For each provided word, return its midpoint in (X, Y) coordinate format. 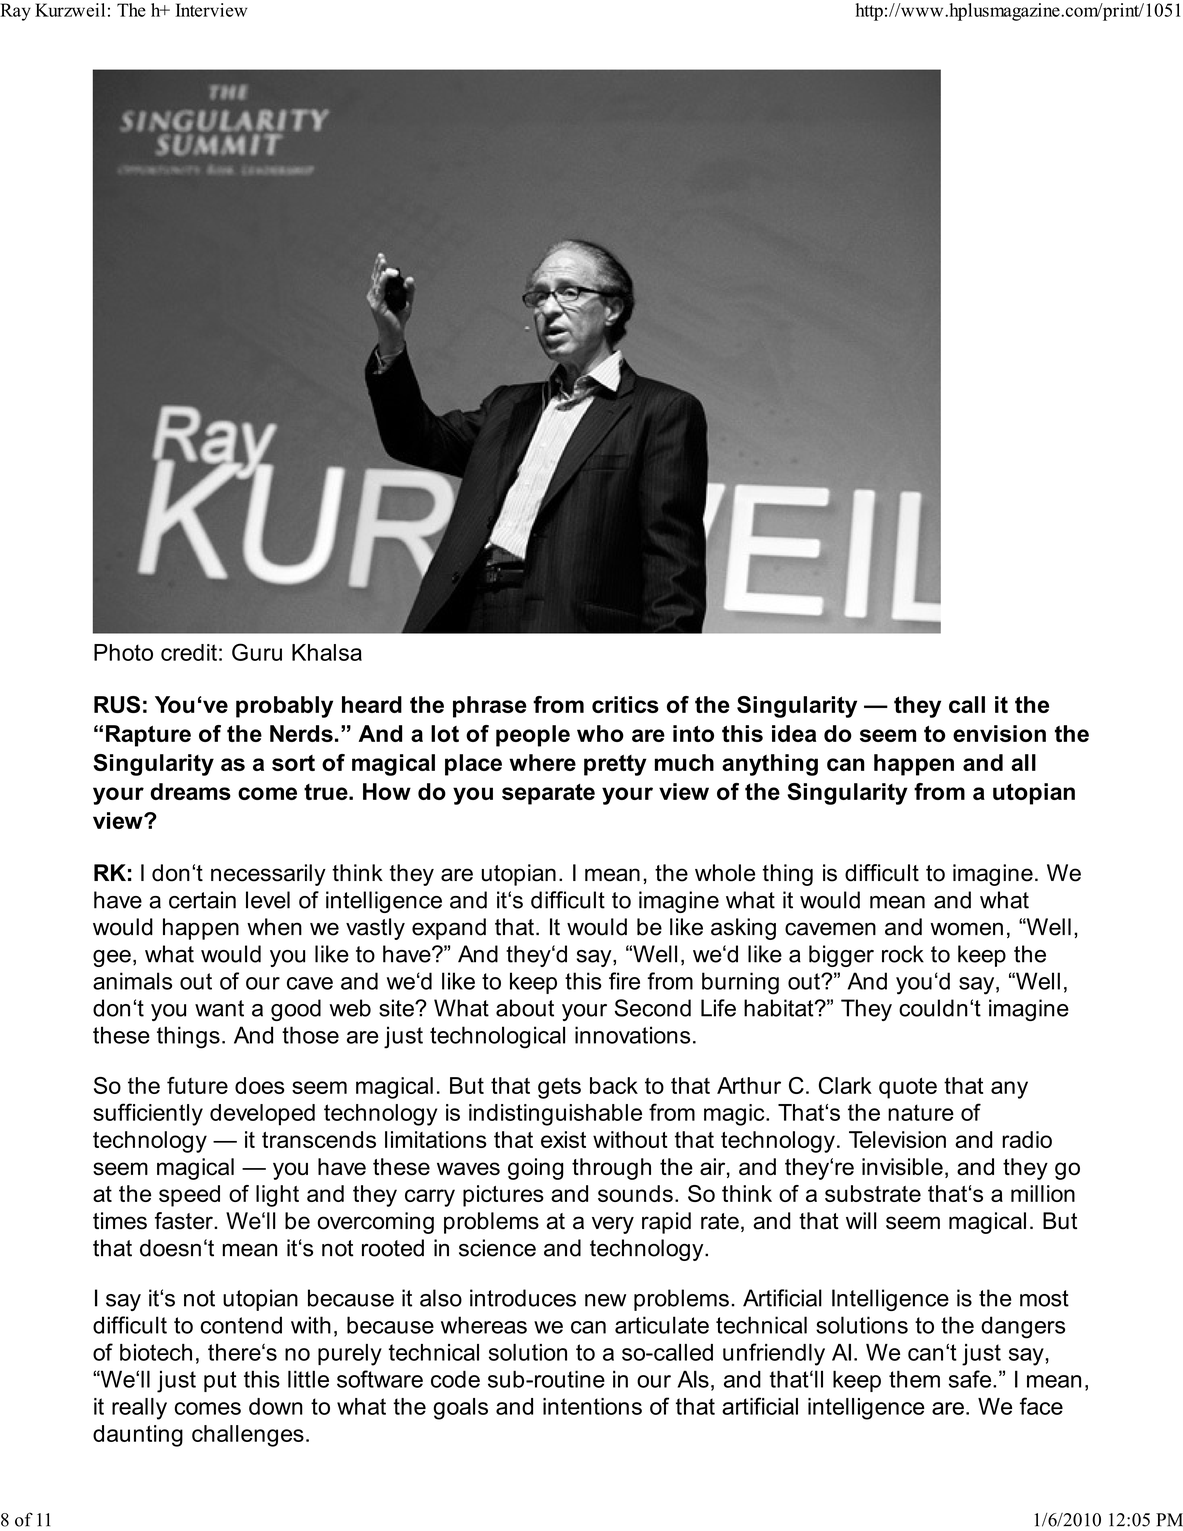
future (197, 1085)
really (139, 1409)
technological (497, 1037)
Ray (15, 12)
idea (794, 733)
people (533, 736)
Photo (123, 652)
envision (999, 733)
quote (908, 1088)
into (693, 733)
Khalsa (327, 652)
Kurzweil (70, 10)
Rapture (148, 736)
